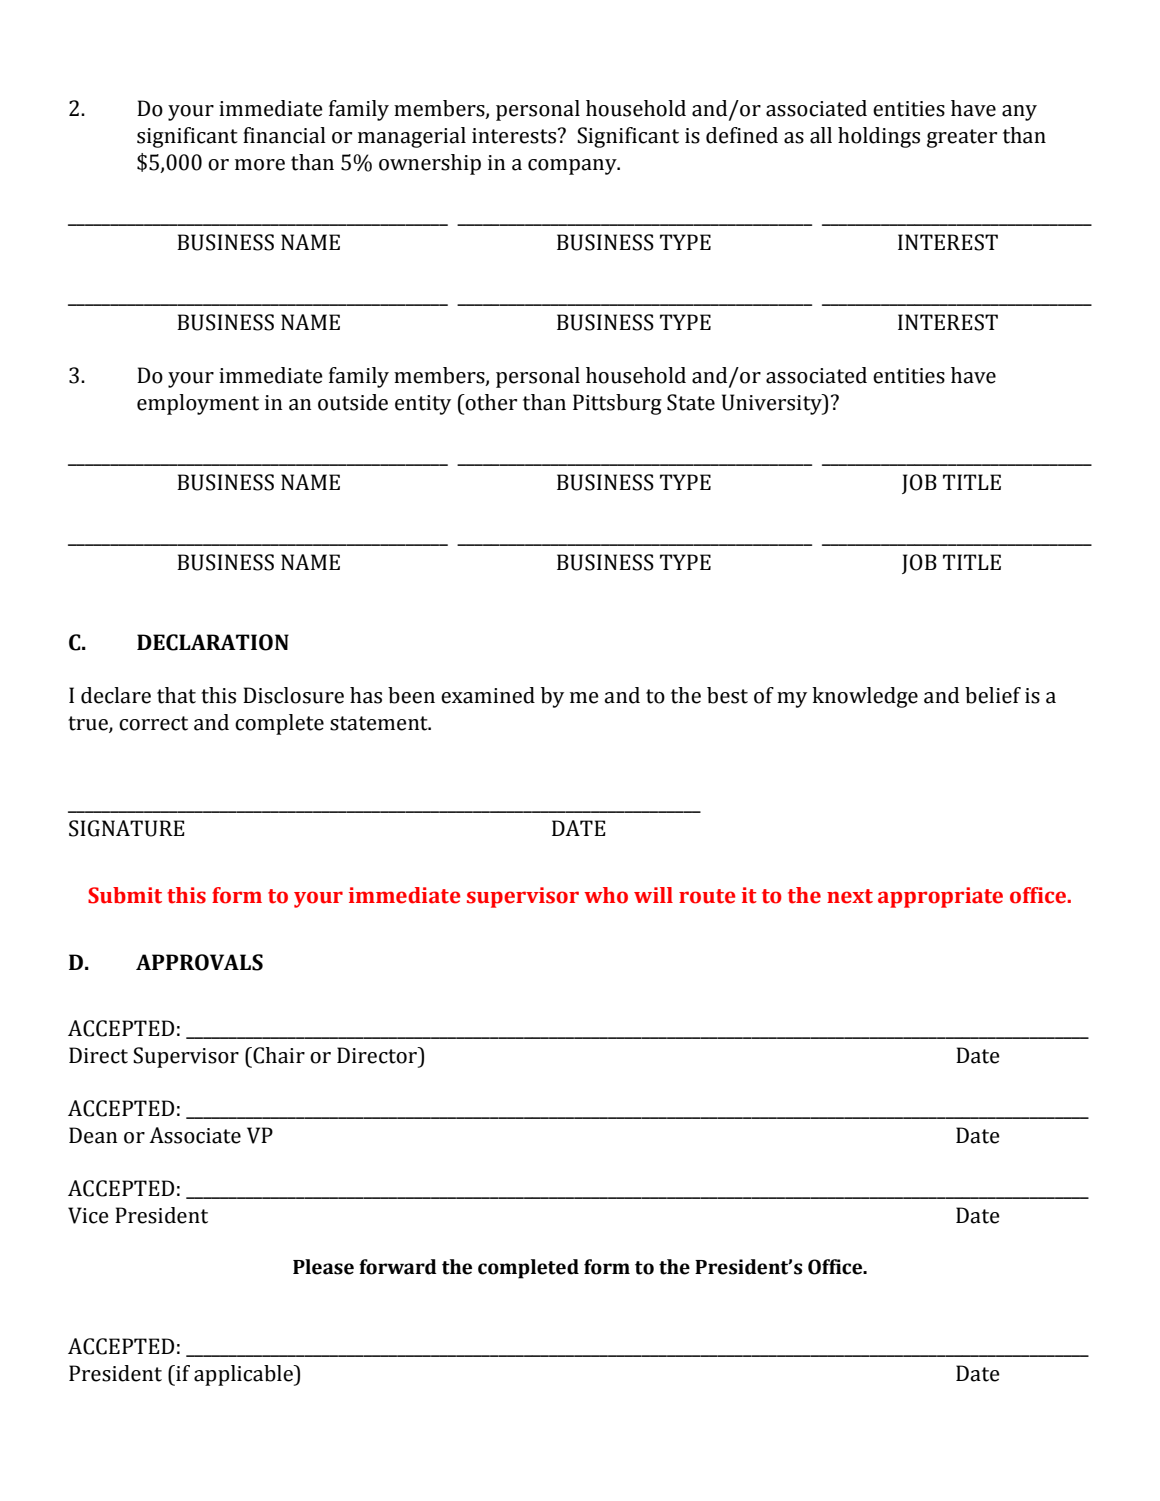 The width and height of the screenshot is (1160, 1501). What do you see at coordinates (879, 137) in the screenshot?
I see `holdings` at bounding box center [879, 137].
